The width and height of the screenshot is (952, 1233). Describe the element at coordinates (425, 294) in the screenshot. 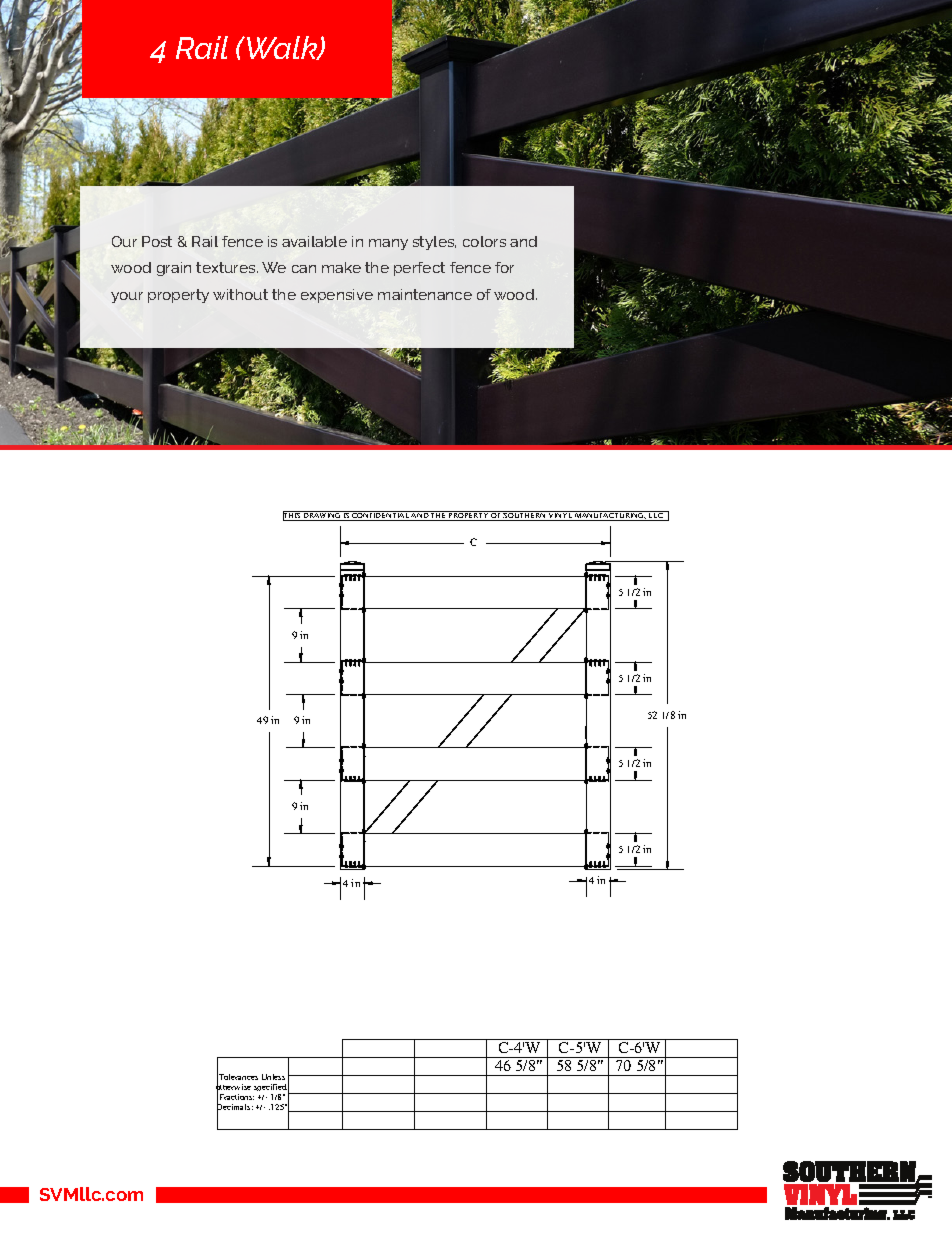

I see `maintenance` at that location.
